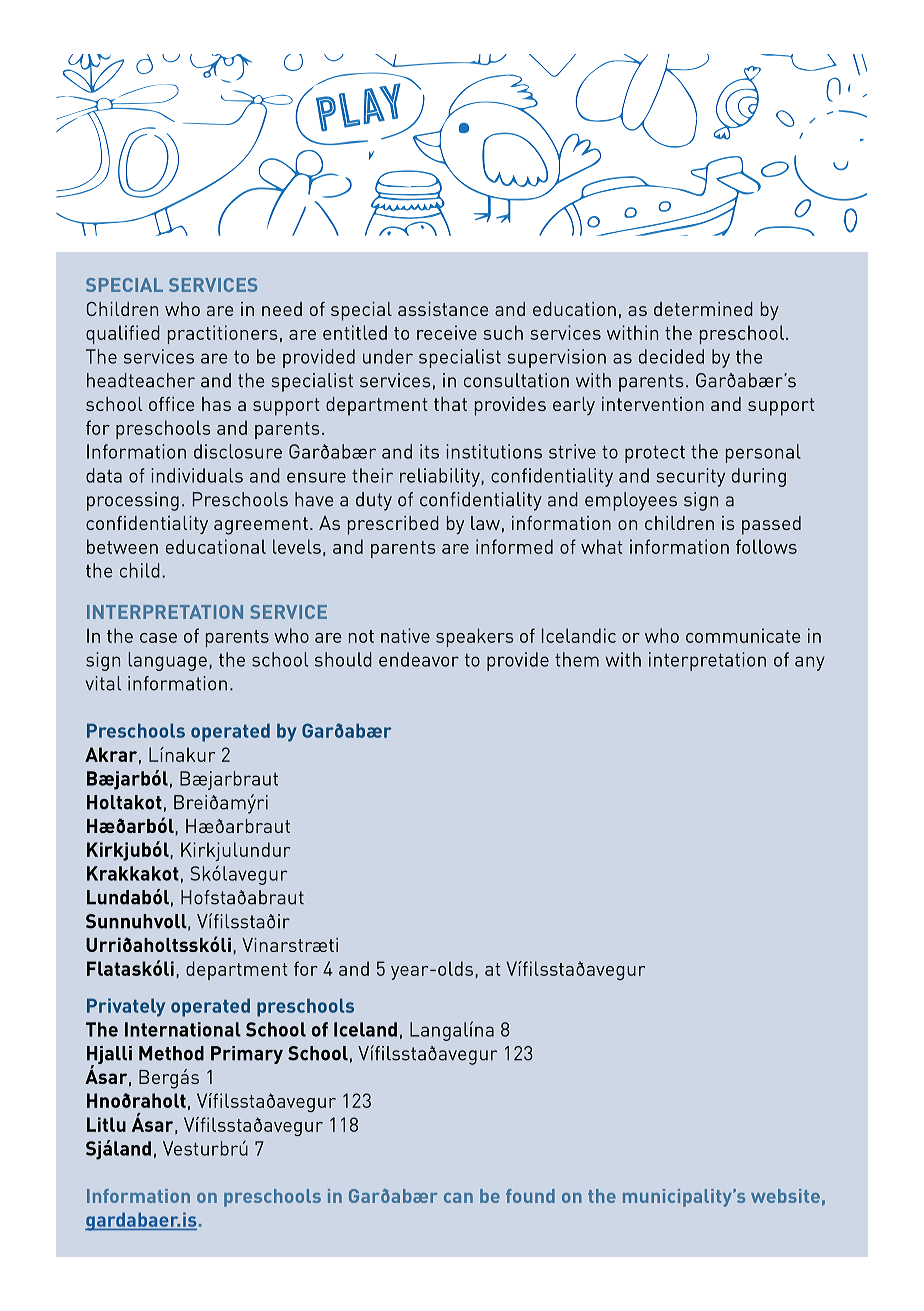 This document has width=924, height=1311. Describe the element at coordinates (785, 1196) in the document. I see `website` at that location.
